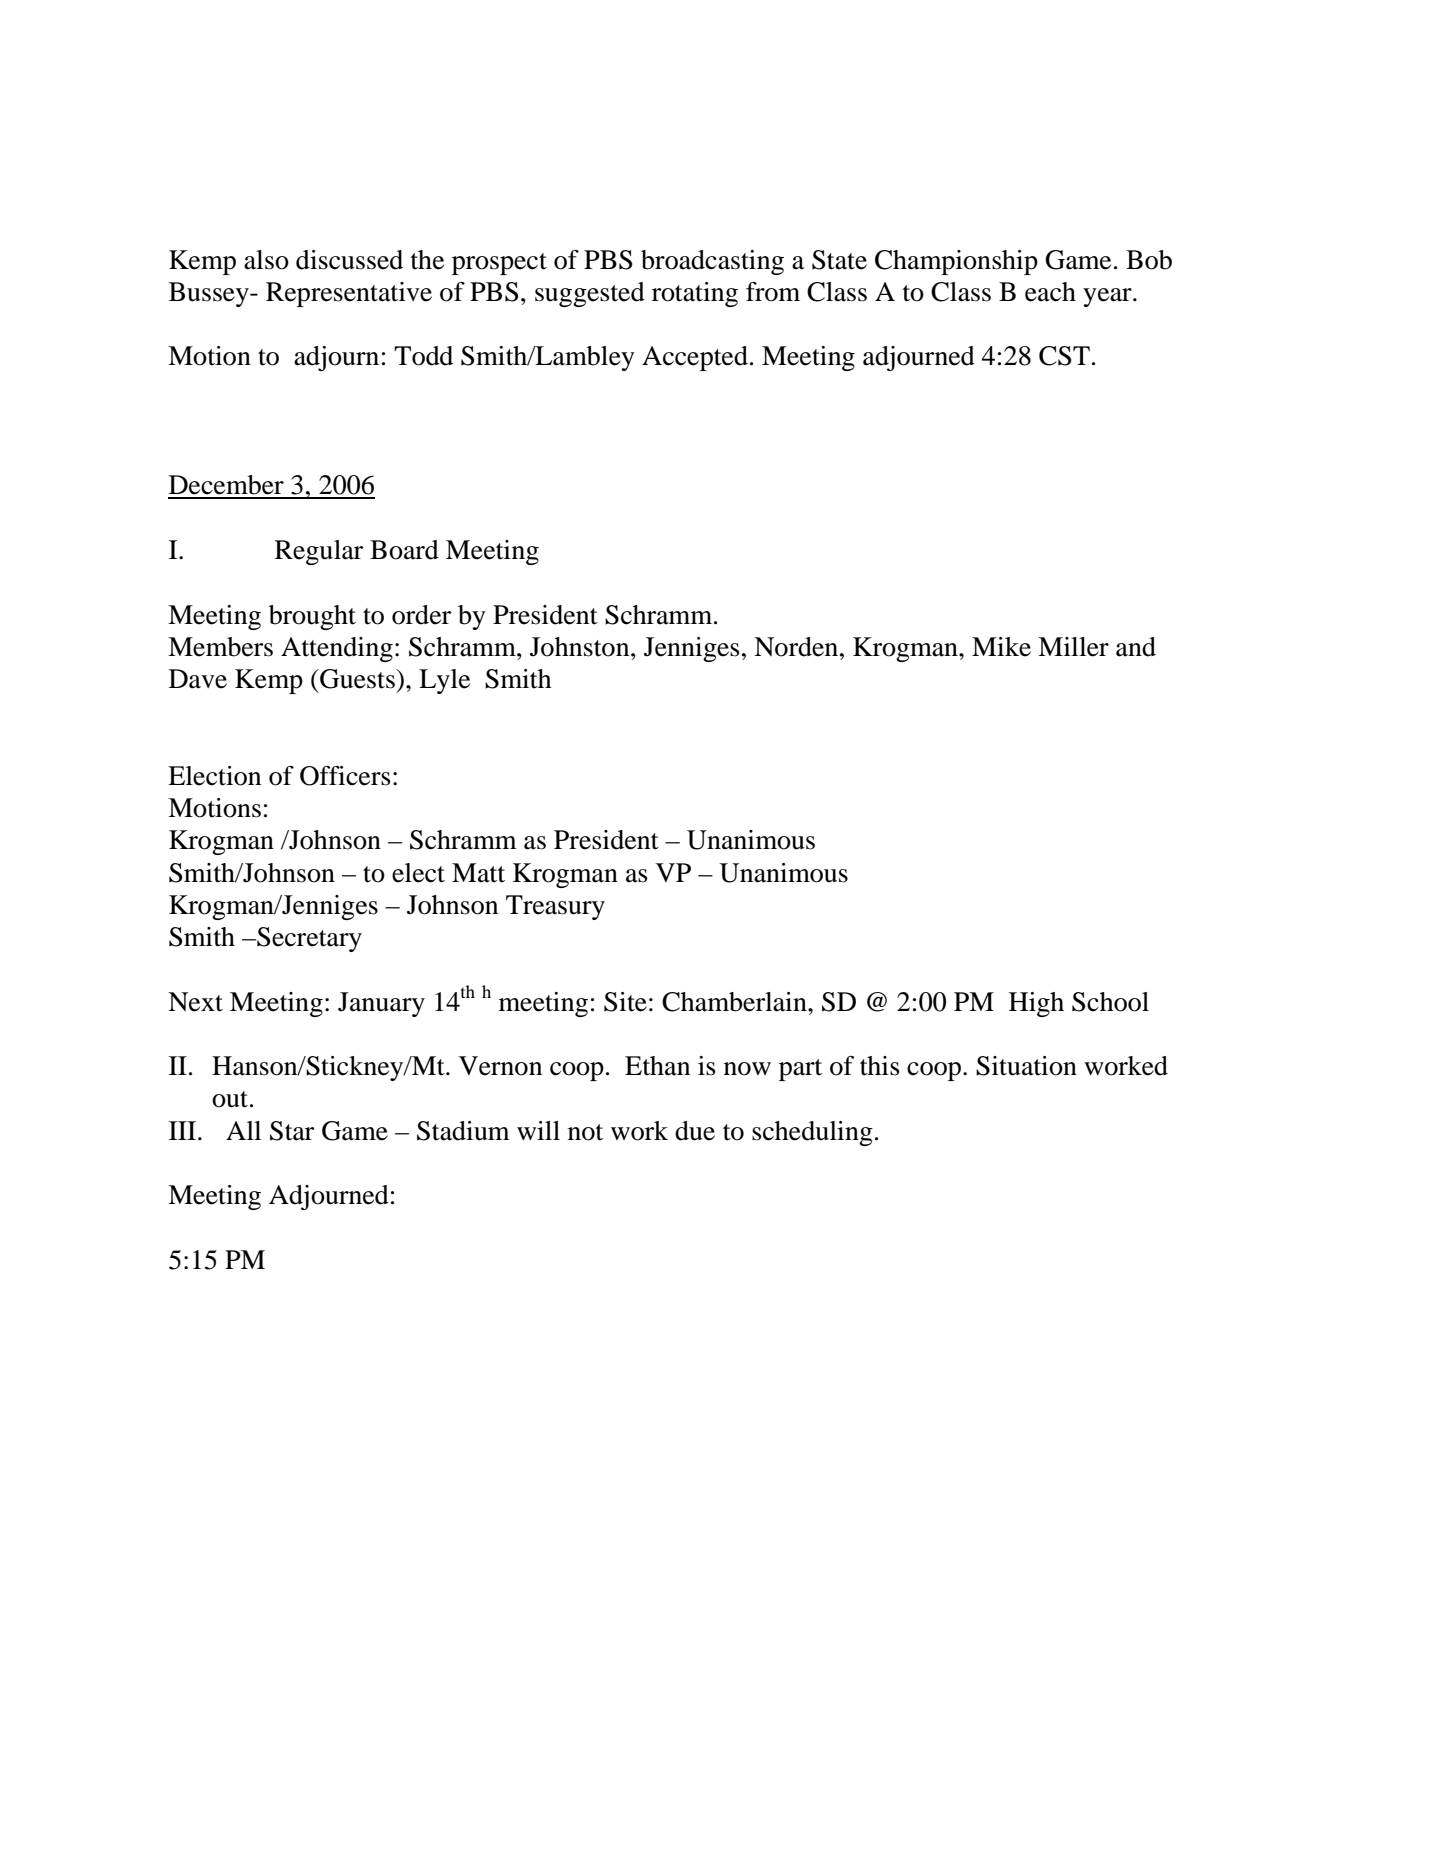  Describe the element at coordinates (1001, 647) in the image. I see `Mike` at that location.
